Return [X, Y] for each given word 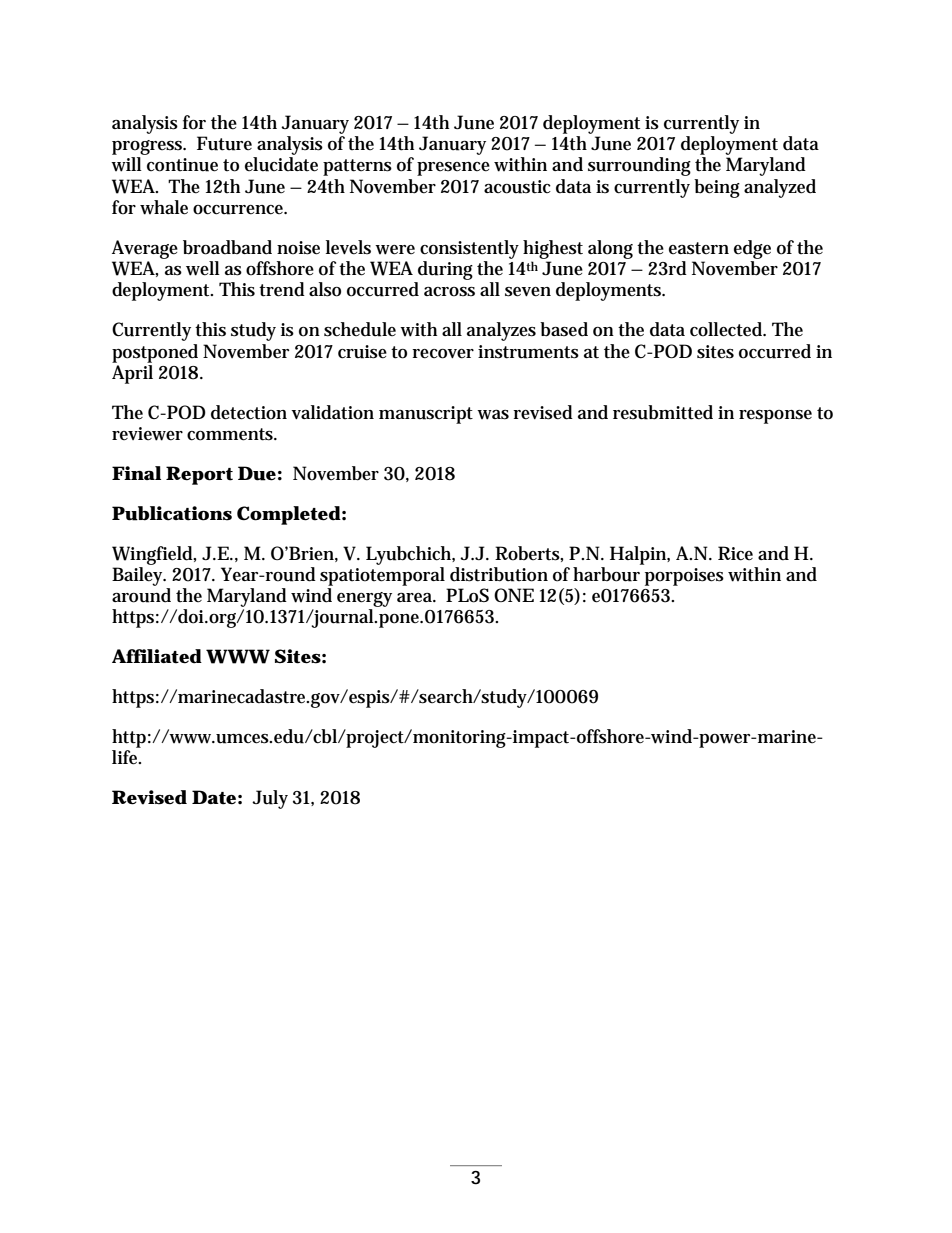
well [203, 268]
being [717, 188]
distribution [499, 574]
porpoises [684, 577]
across [449, 292]
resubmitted [663, 412]
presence [453, 169]
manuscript [426, 415]
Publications [172, 513]
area [416, 598]
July [270, 799]
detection [249, 412]
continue [182, 165]
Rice [735, 553]
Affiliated [157, 656]
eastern [699, 248]
